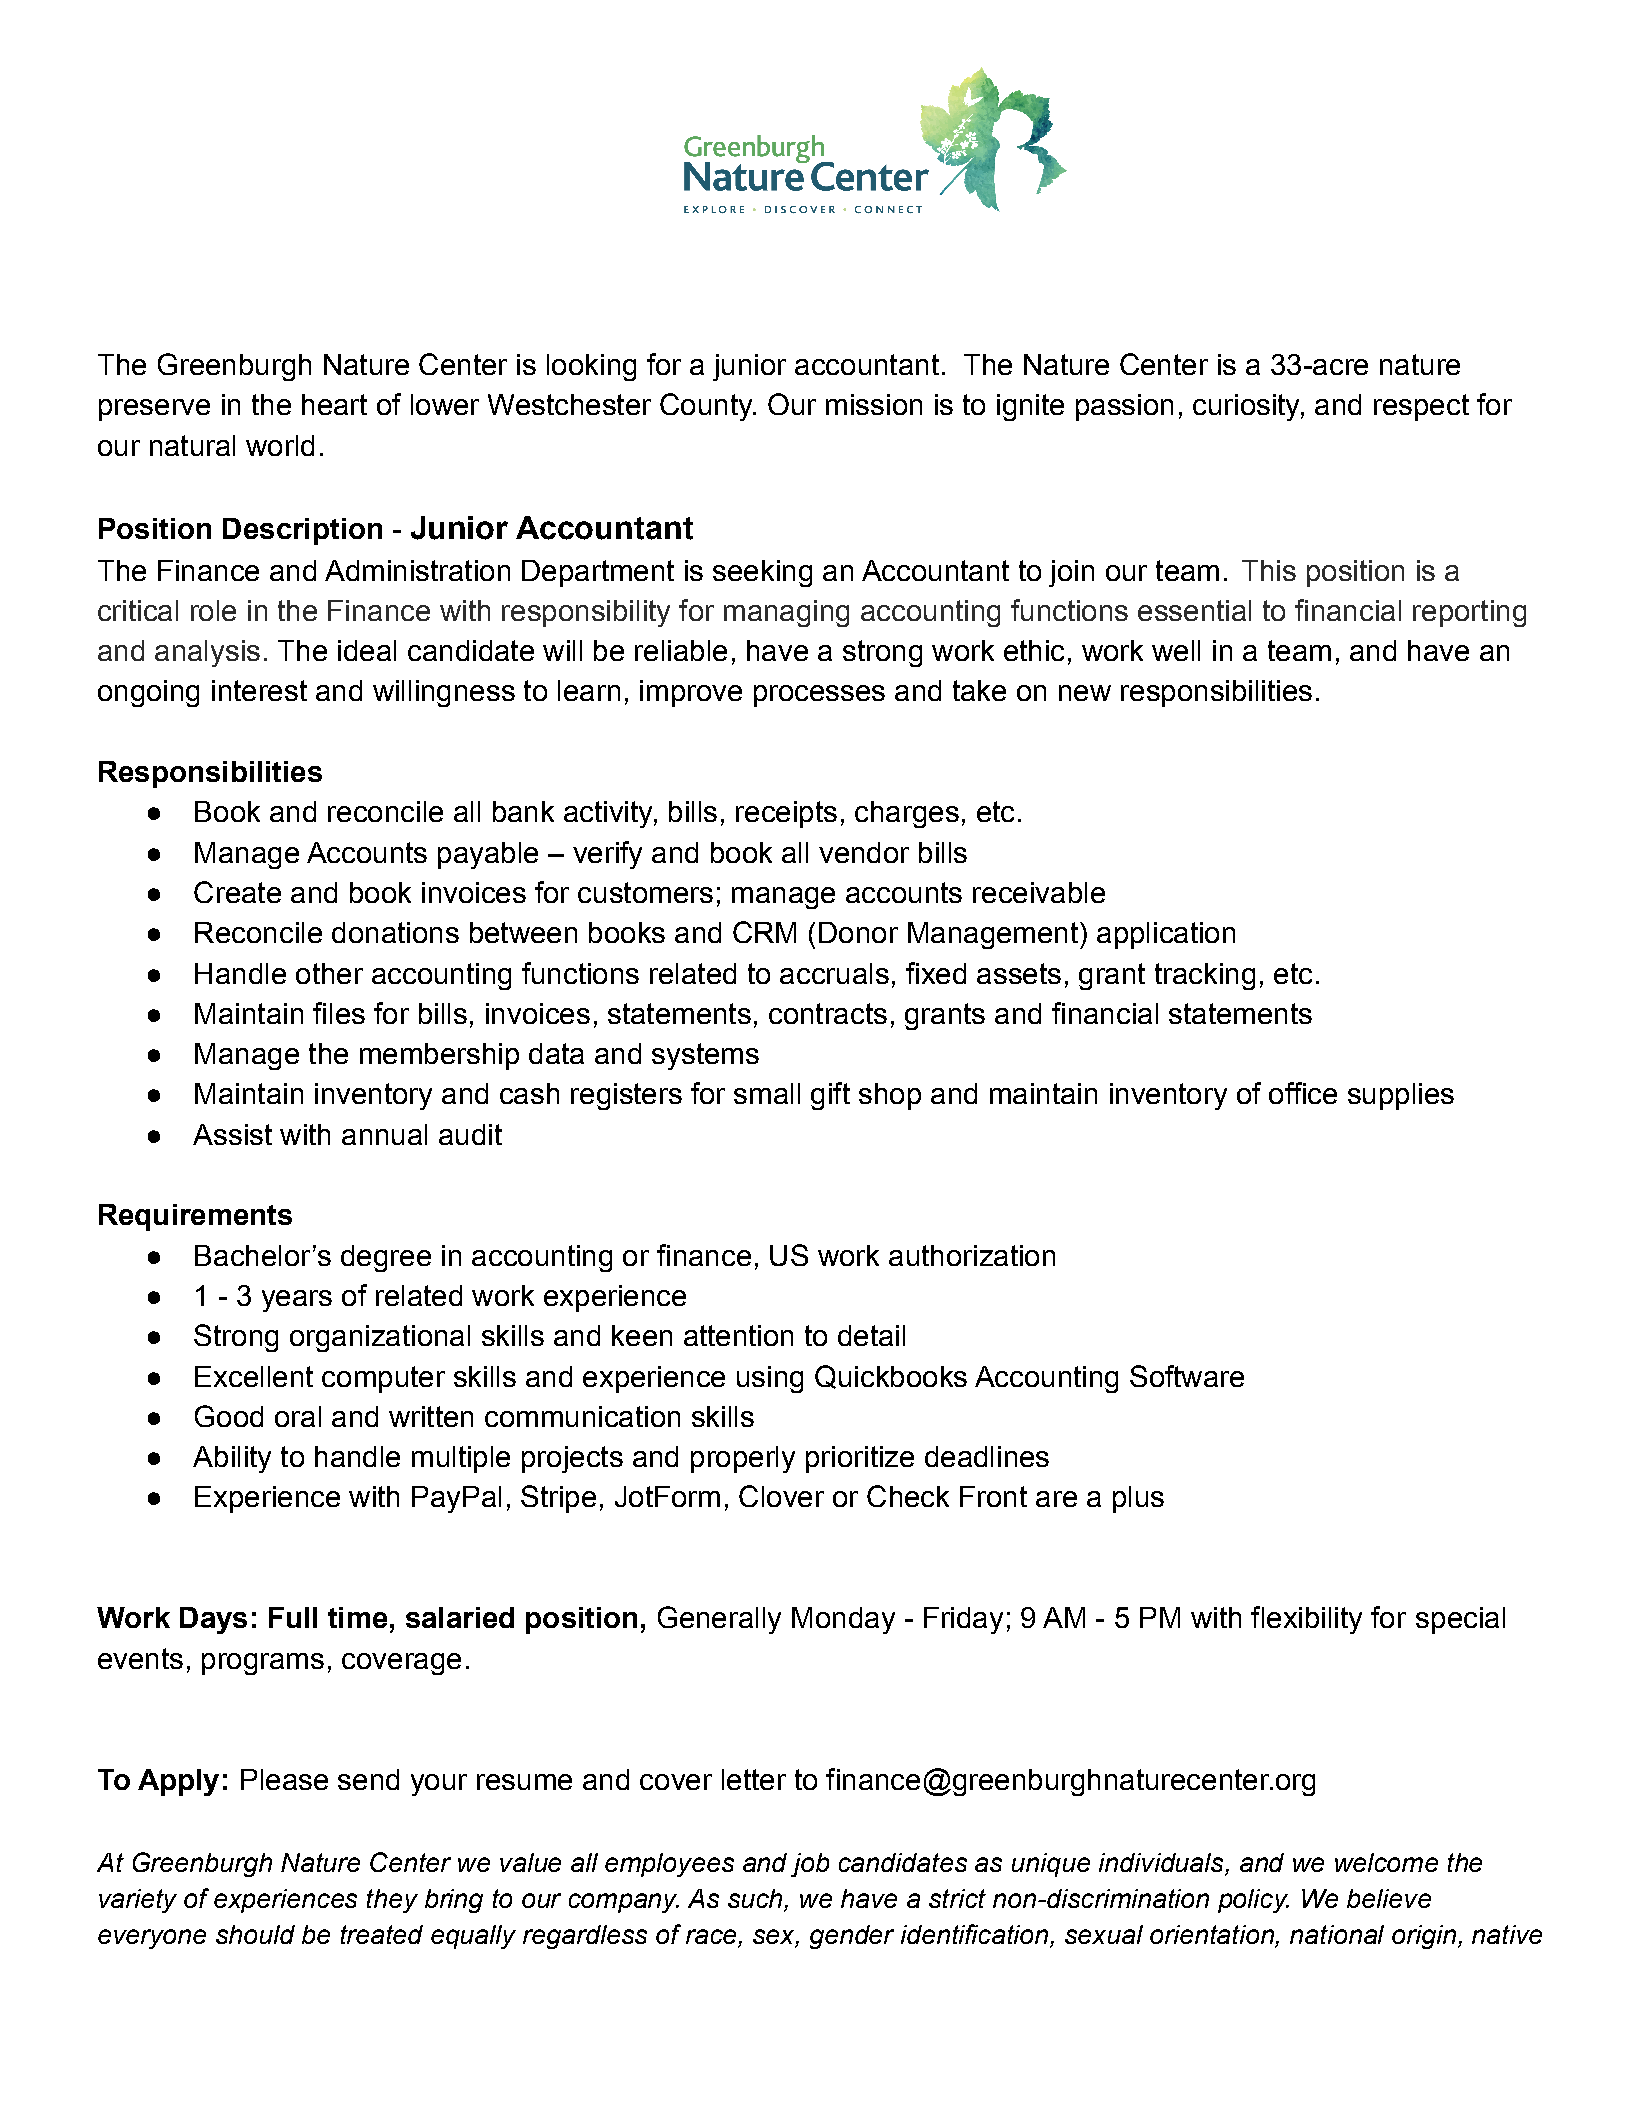 Image resolution: width=1644 pixels, height=2128 pixels. Describe the element at coordinates (908, 1496) in the screenshot. I see `Check` at that location.
